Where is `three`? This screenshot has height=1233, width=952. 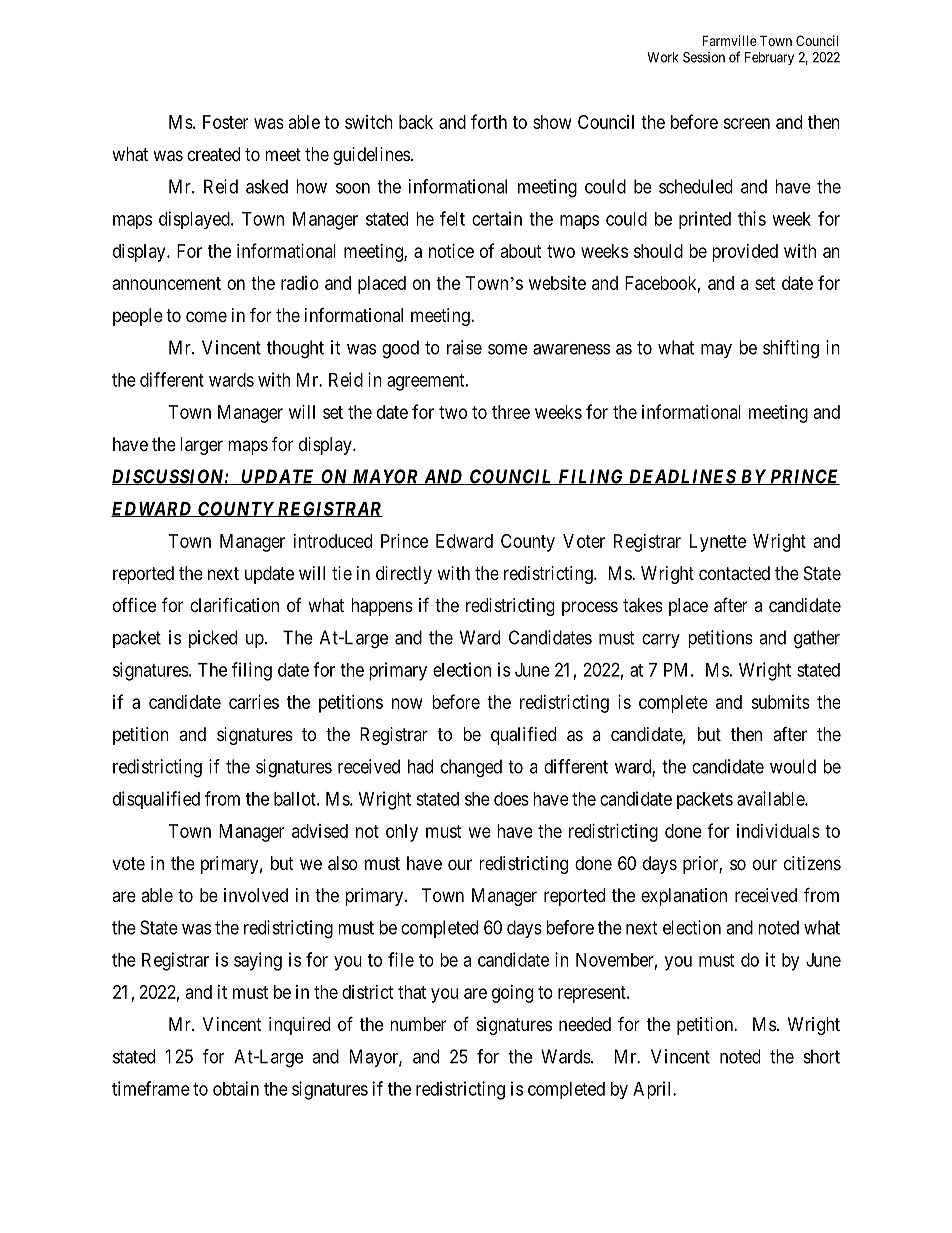 three is located at coordinates (511, 412).
